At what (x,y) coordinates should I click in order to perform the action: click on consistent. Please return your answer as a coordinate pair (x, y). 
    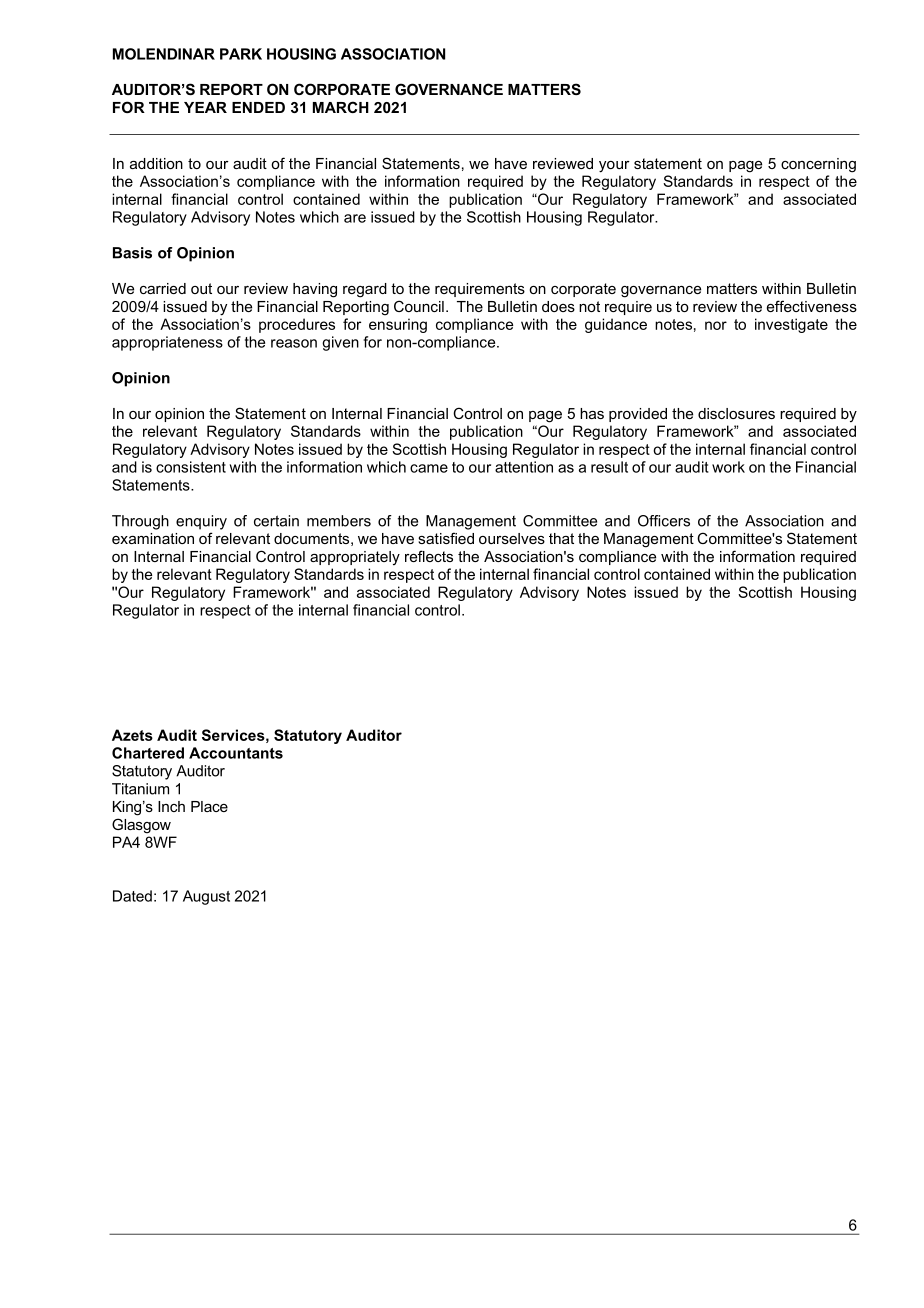
    Looking at the image, I should click on (191, 467).
